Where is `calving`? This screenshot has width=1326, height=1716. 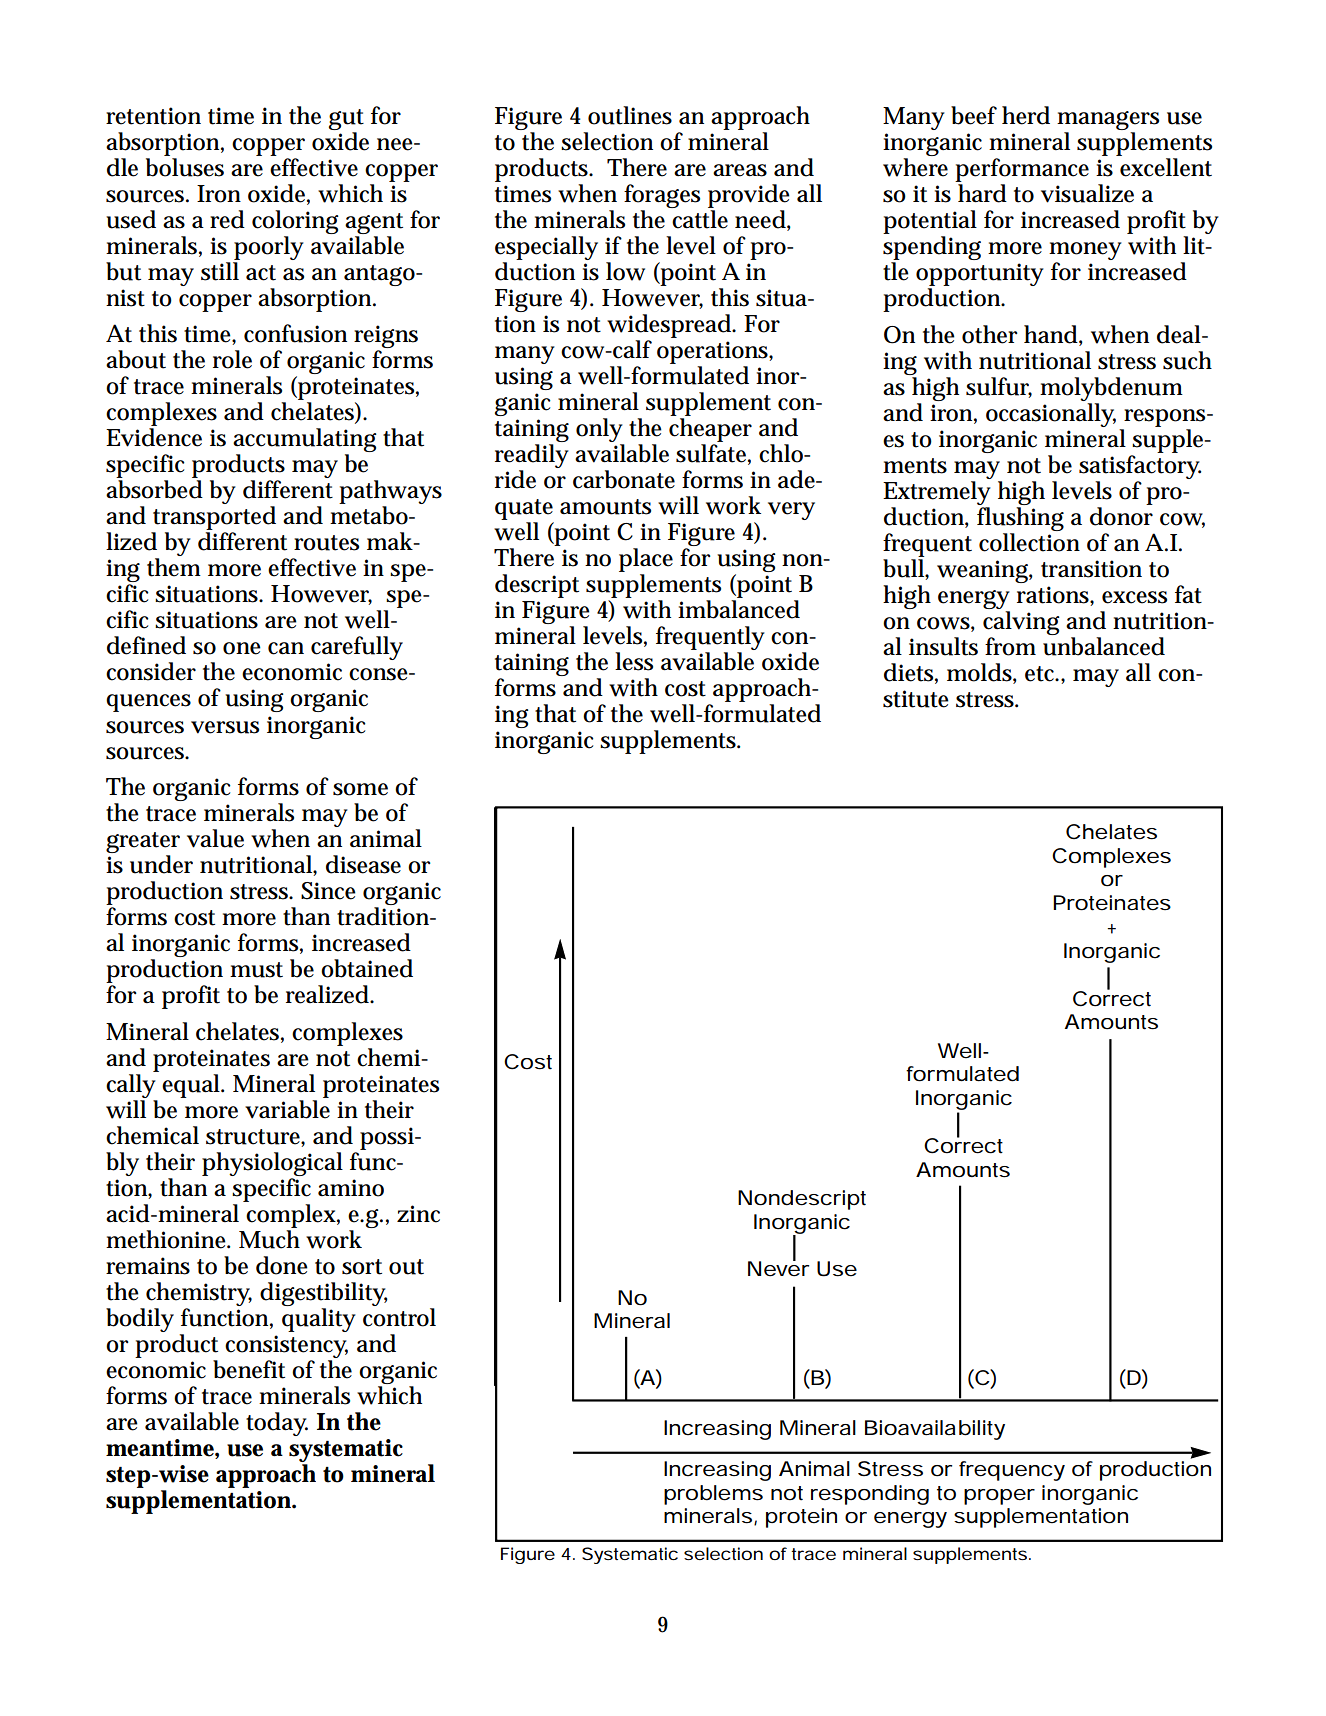
calving is located at coordinates (1021, 623).
